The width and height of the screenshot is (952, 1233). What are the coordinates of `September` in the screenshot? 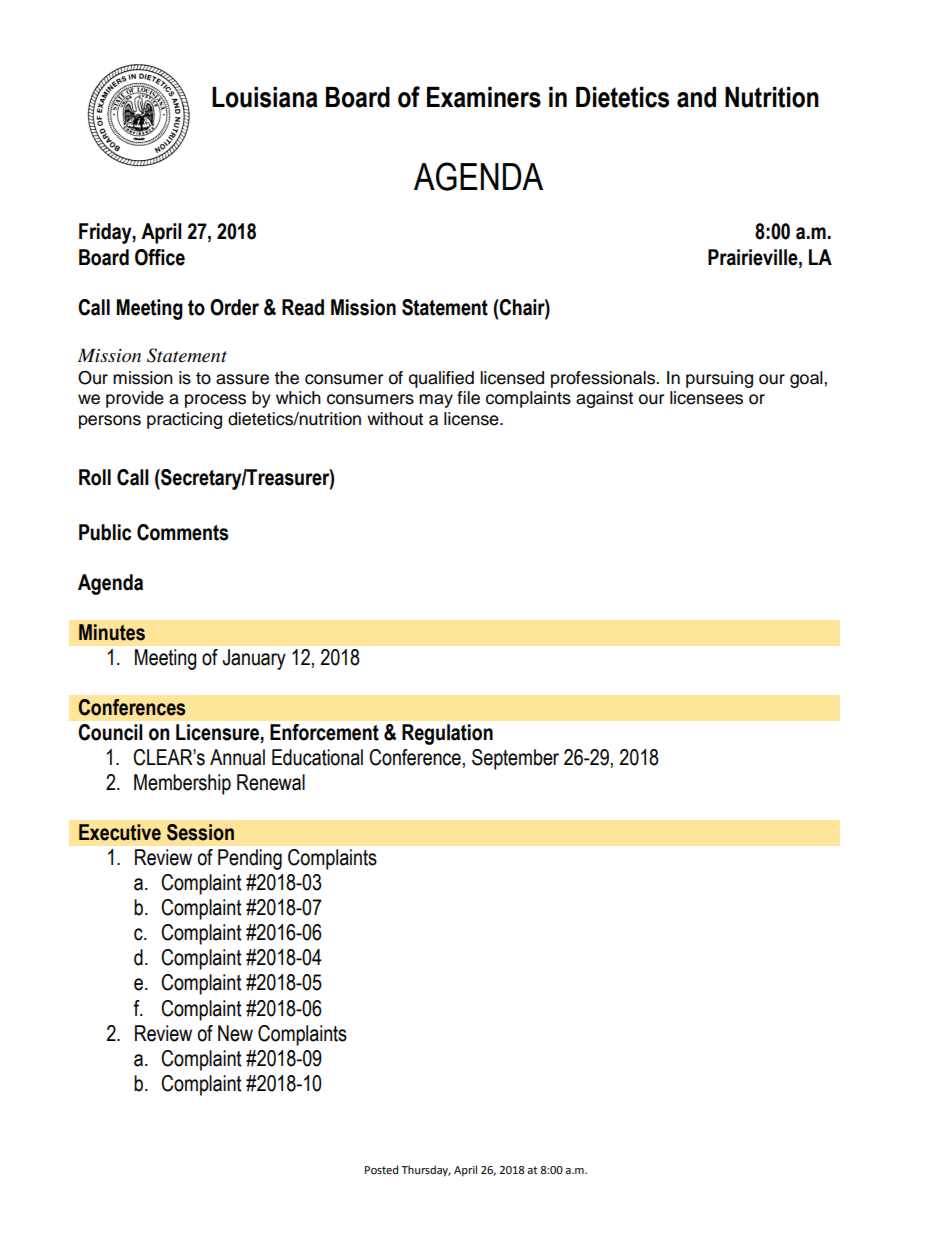 It's located at (515, 759).
